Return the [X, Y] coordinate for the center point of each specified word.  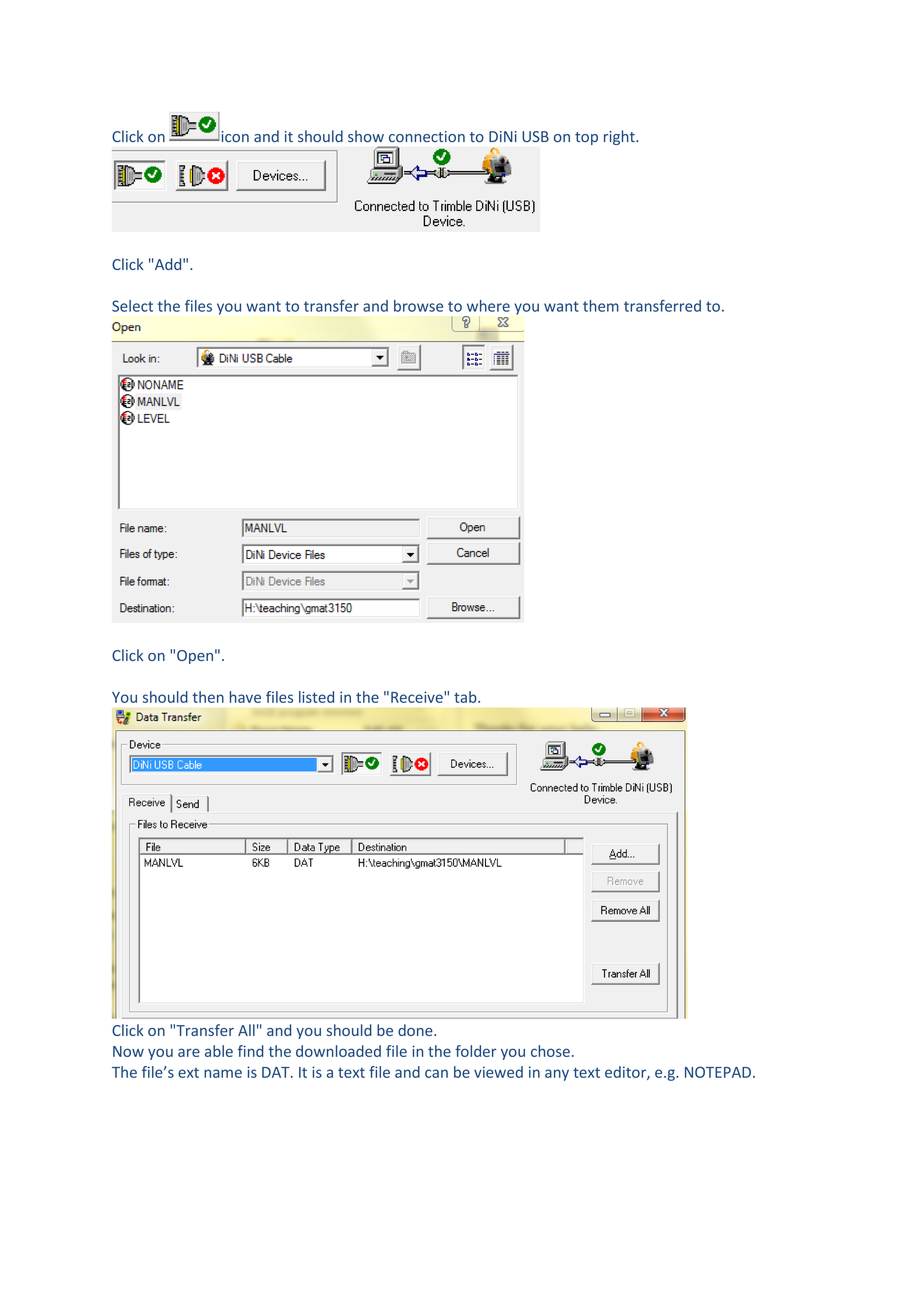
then [208, 697]
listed [316, 697]
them [601, 306]
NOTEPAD [718, 1072]
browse [418, 306]
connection [427, 136]
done [416, 1030]
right [620, 137]
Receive [418, 697]
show [366, 136]
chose [550, 1051]
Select [132, 306]
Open [195, 657]
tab [466, 697]
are [189, 1052]
